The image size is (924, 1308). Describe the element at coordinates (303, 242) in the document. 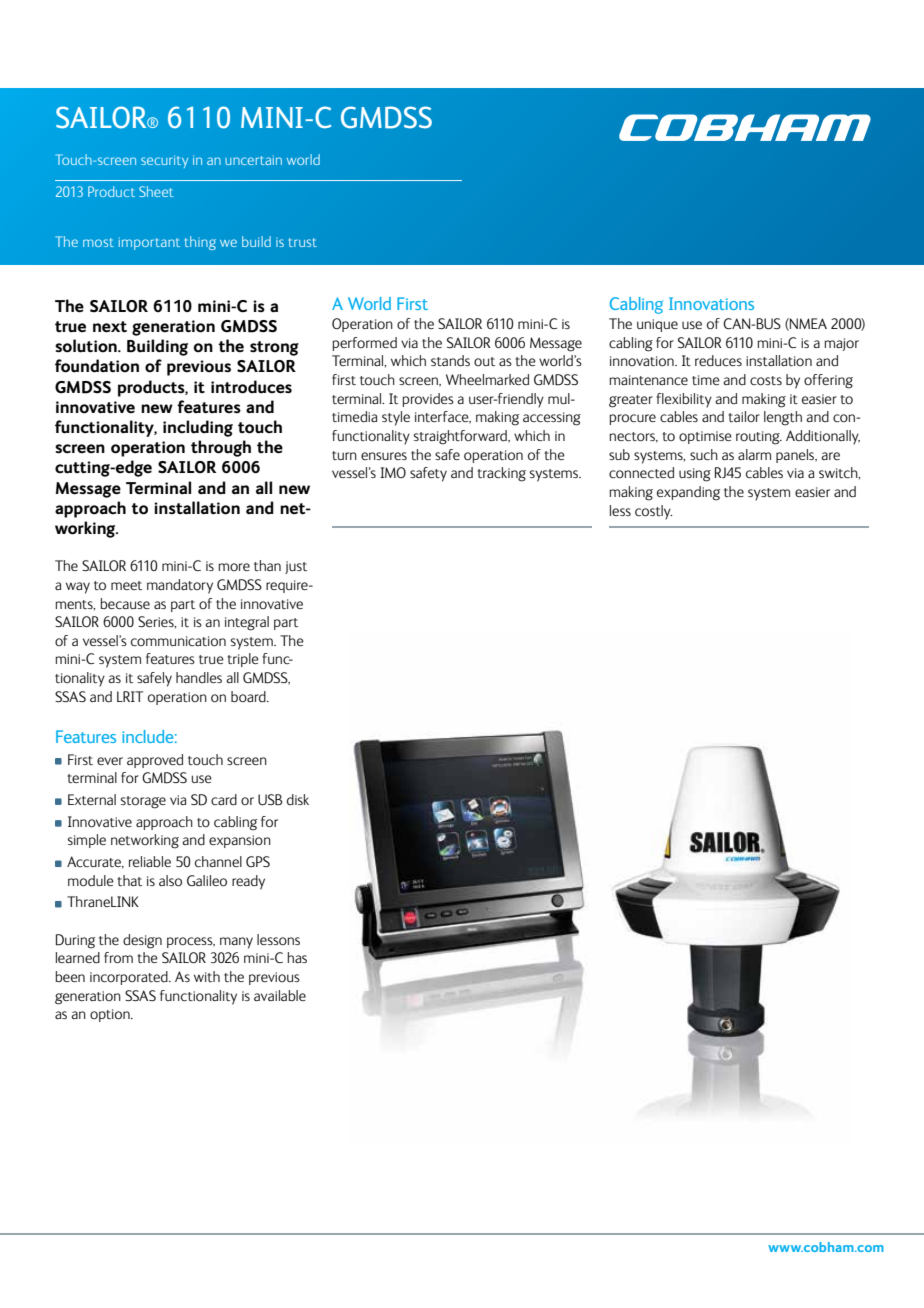

I see `trust` at that location.
